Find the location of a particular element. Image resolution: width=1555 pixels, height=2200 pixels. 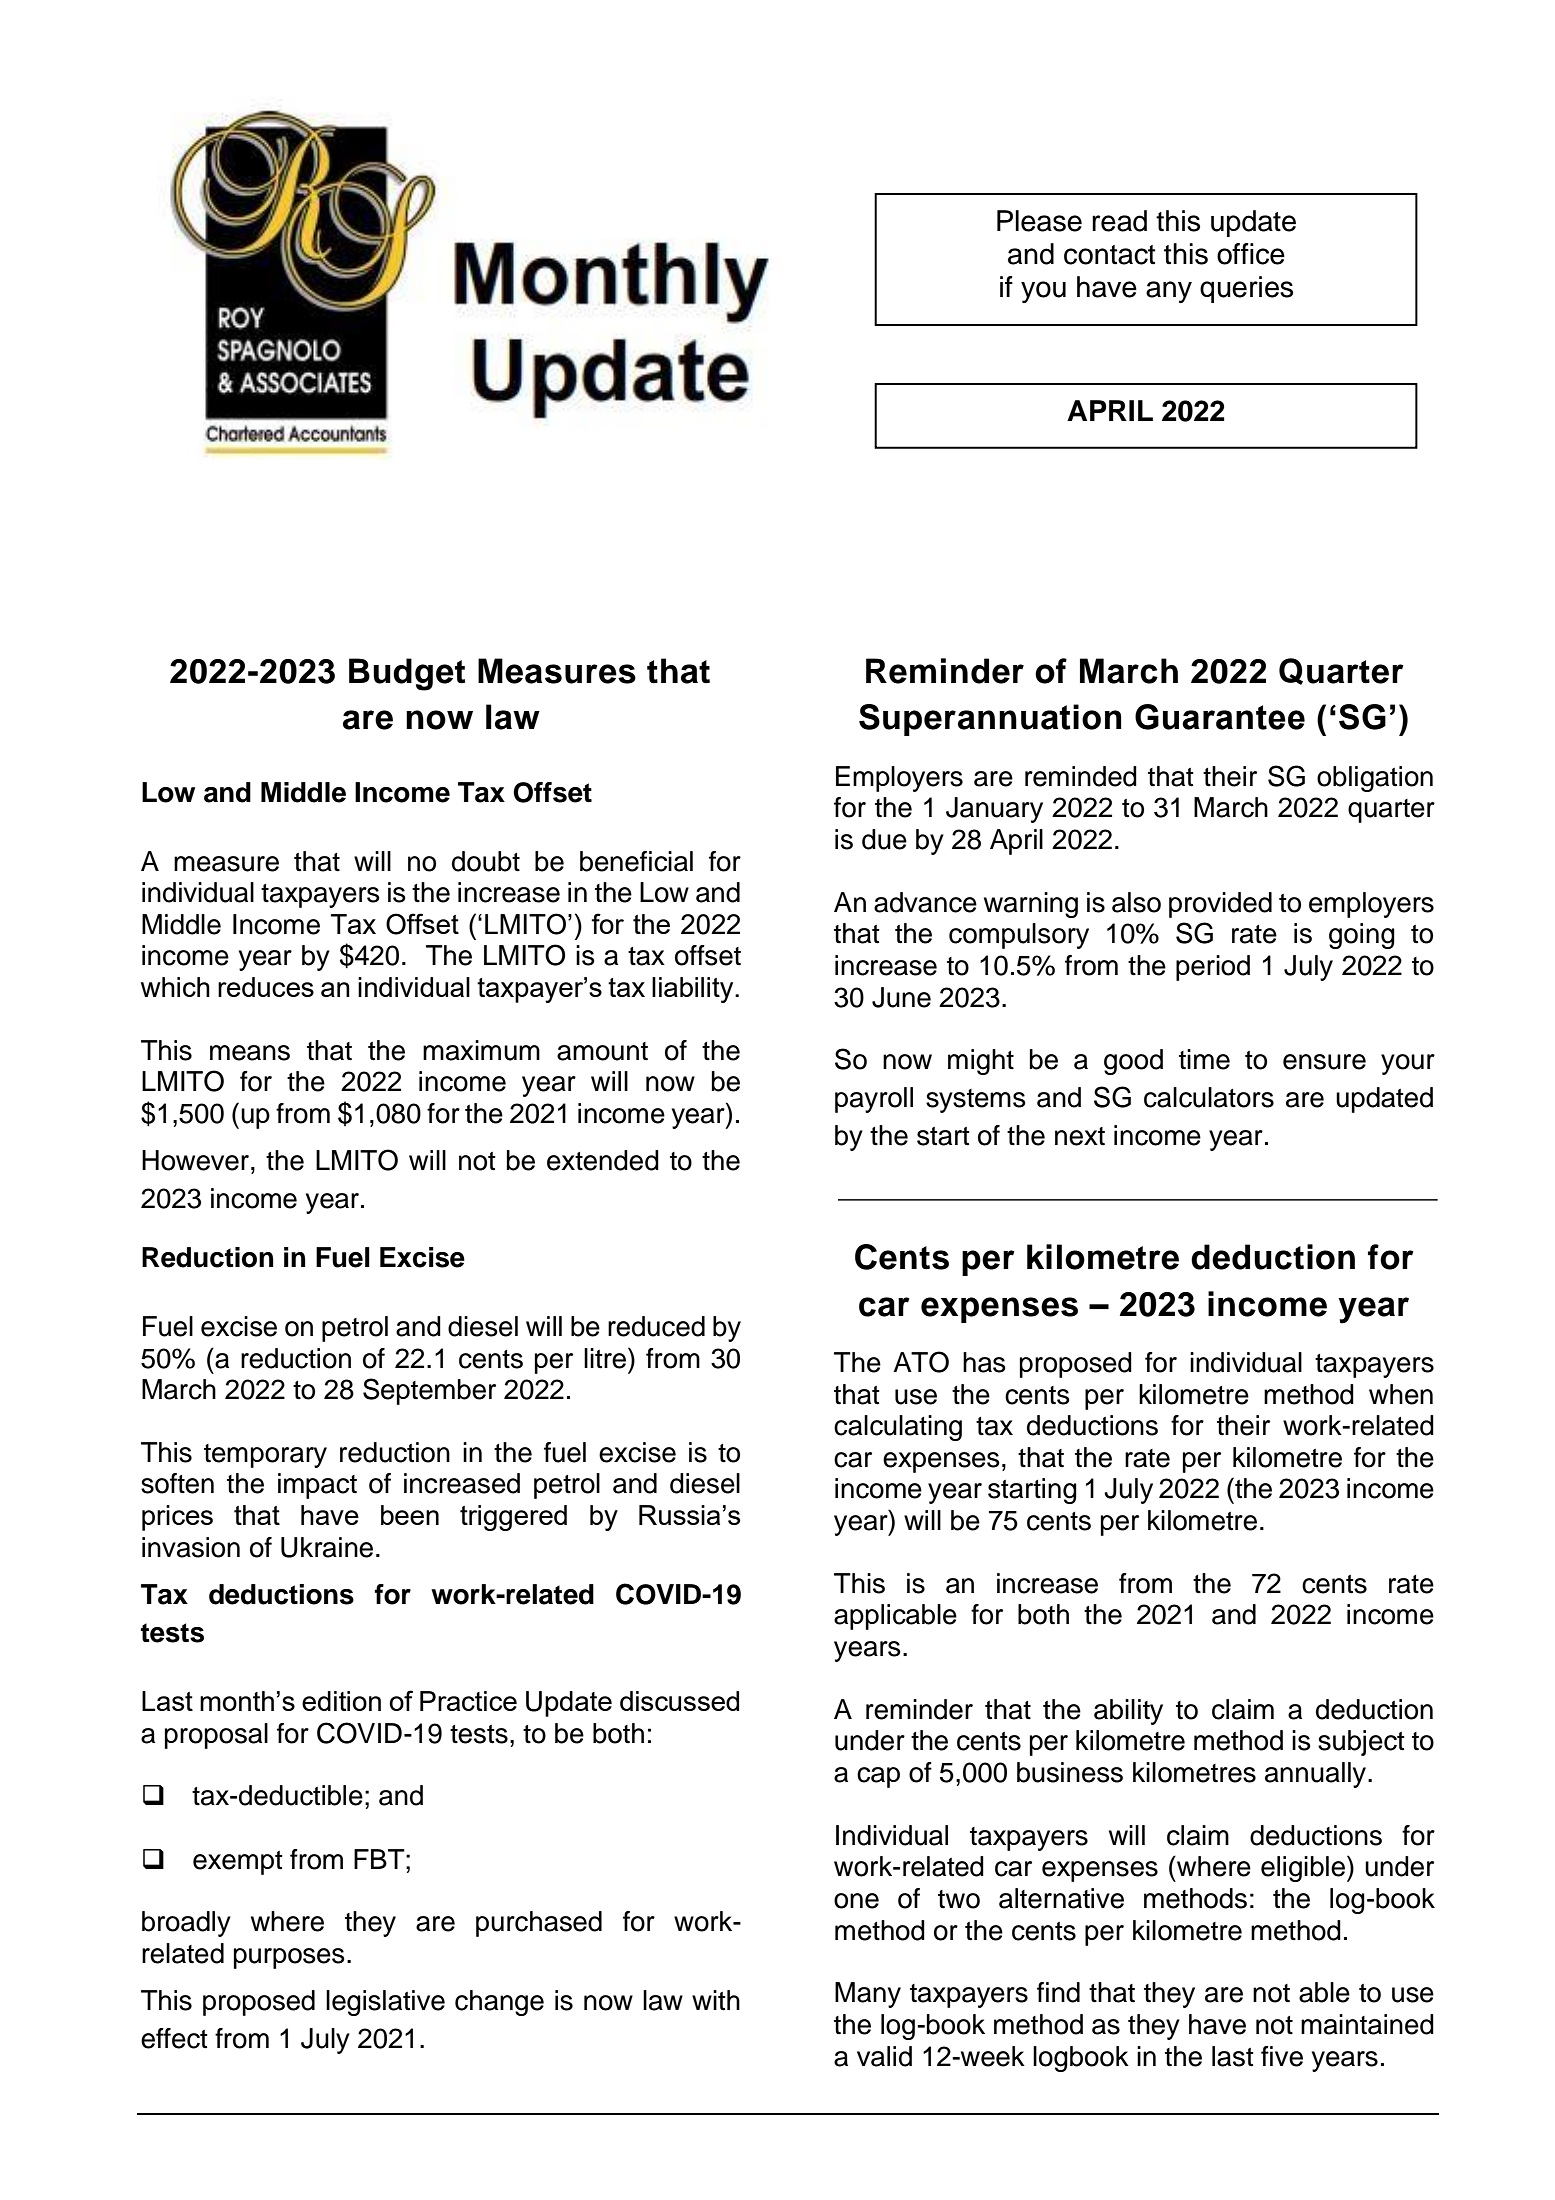

queries is located at coordinates (1246, 289).
